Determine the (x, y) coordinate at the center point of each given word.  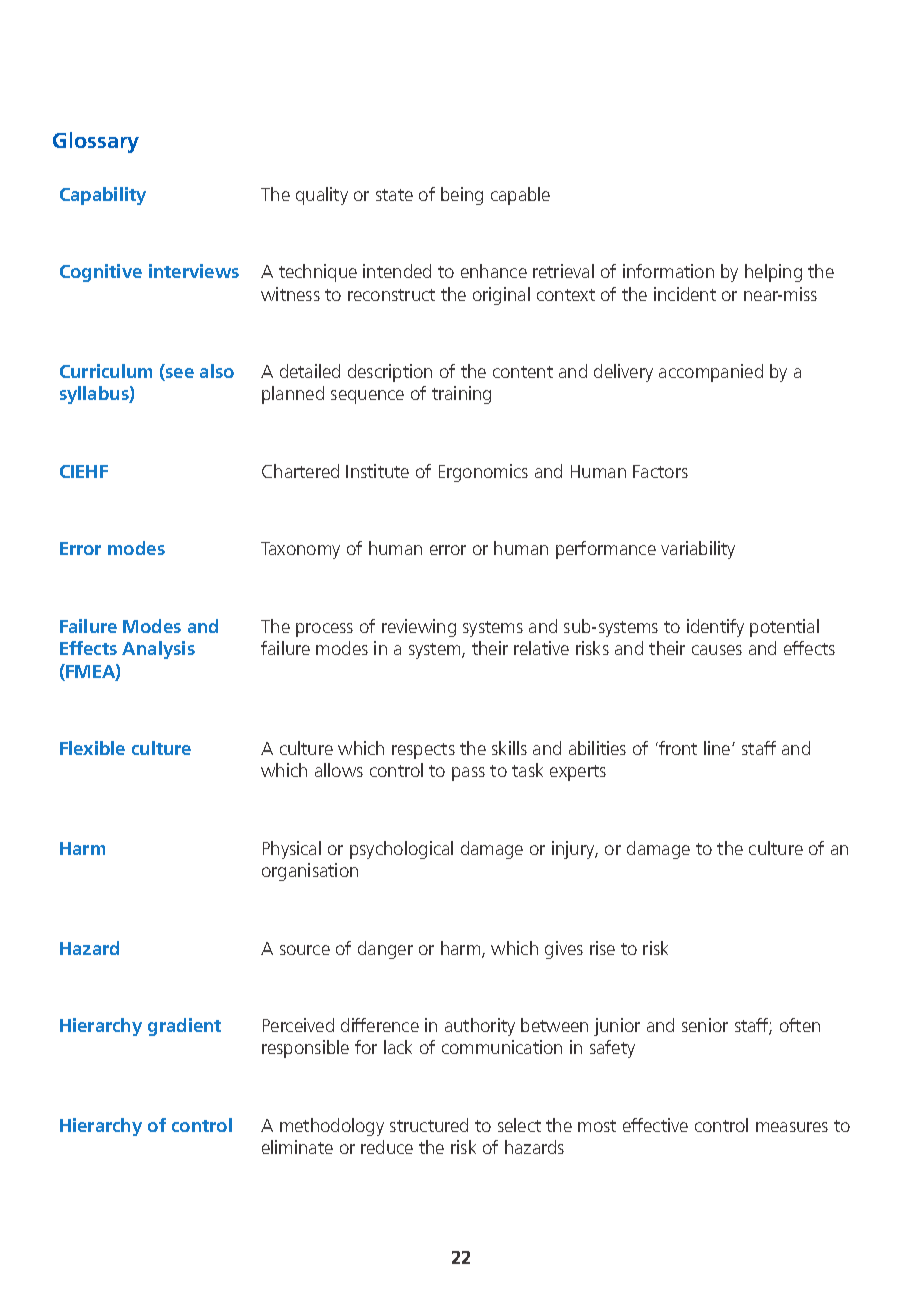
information (668, 271)
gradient (184, 1027)
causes (717, 650)
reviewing (419, 628)
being (462, 196)
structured (429, 1125)
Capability (103, 196)
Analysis (158, 650)
